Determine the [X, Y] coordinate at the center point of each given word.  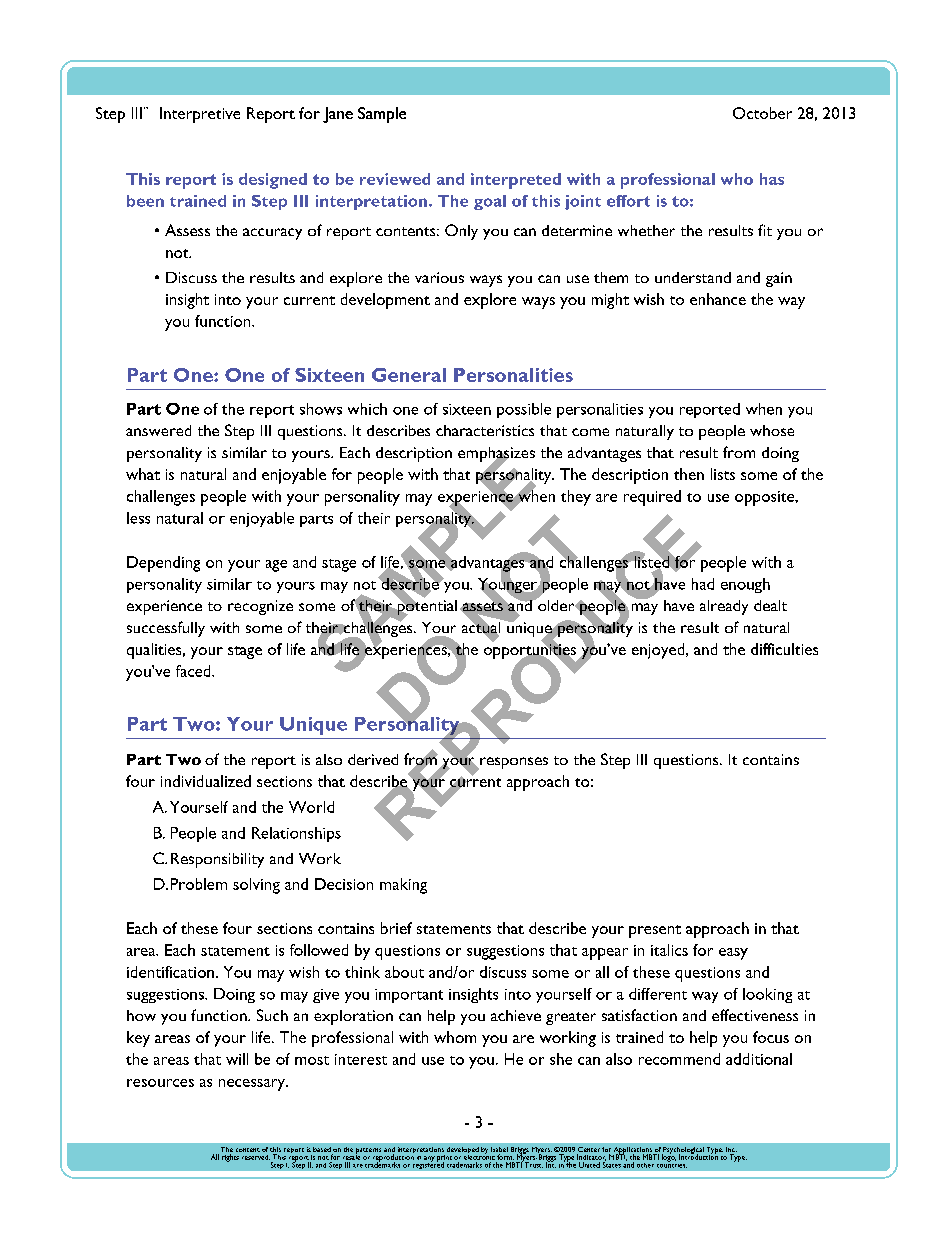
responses [513, 763]
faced [194, 671]
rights [230, 1158]
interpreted [516, 181]
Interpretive [200, 115]
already [724, 607]
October [762, 113]
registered [428, 1164]
